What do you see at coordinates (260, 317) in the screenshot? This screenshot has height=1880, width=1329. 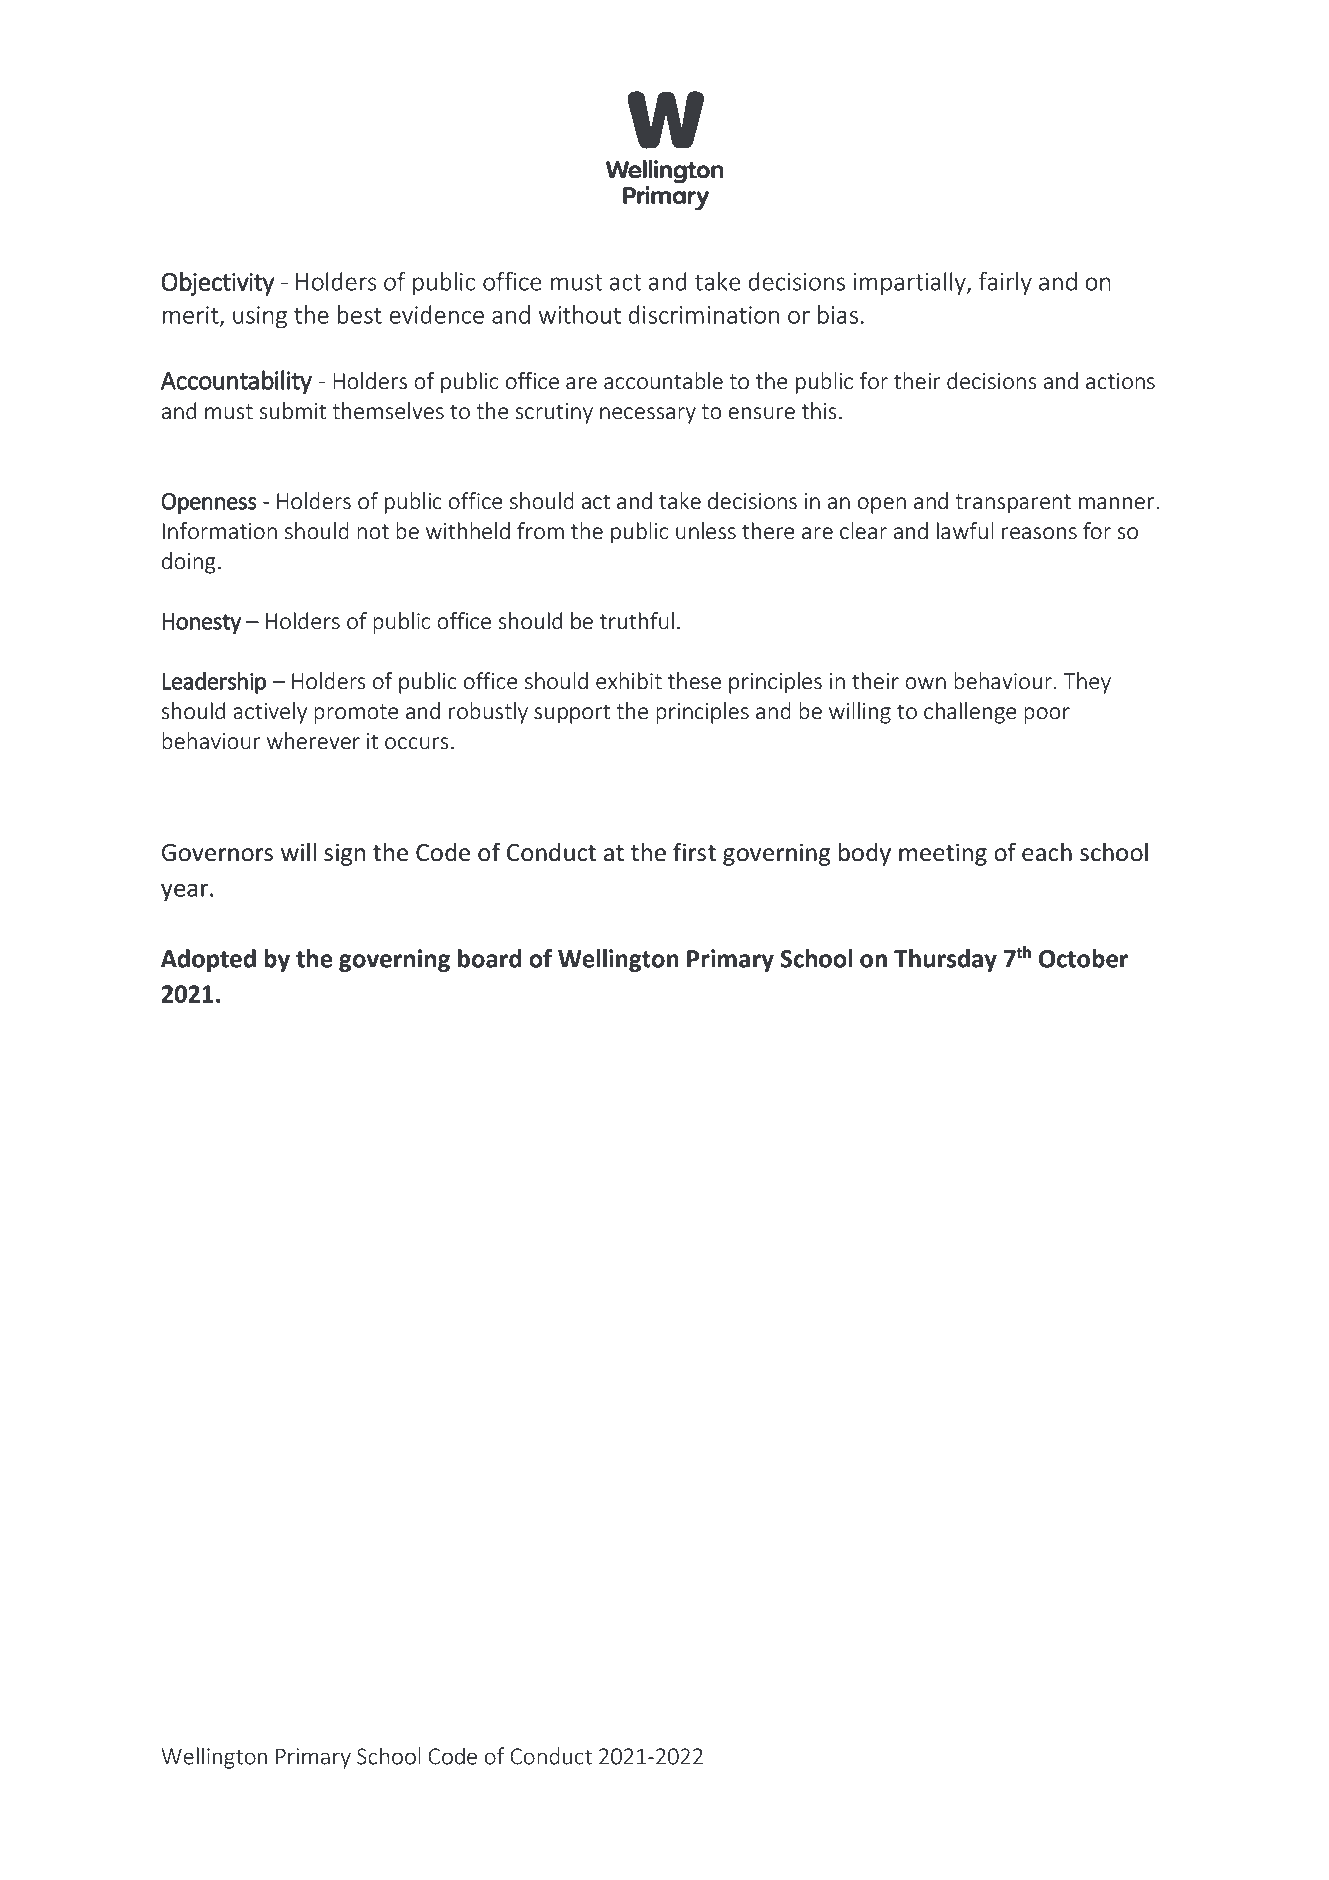 I see `using` at bounding box center [260, 317].
